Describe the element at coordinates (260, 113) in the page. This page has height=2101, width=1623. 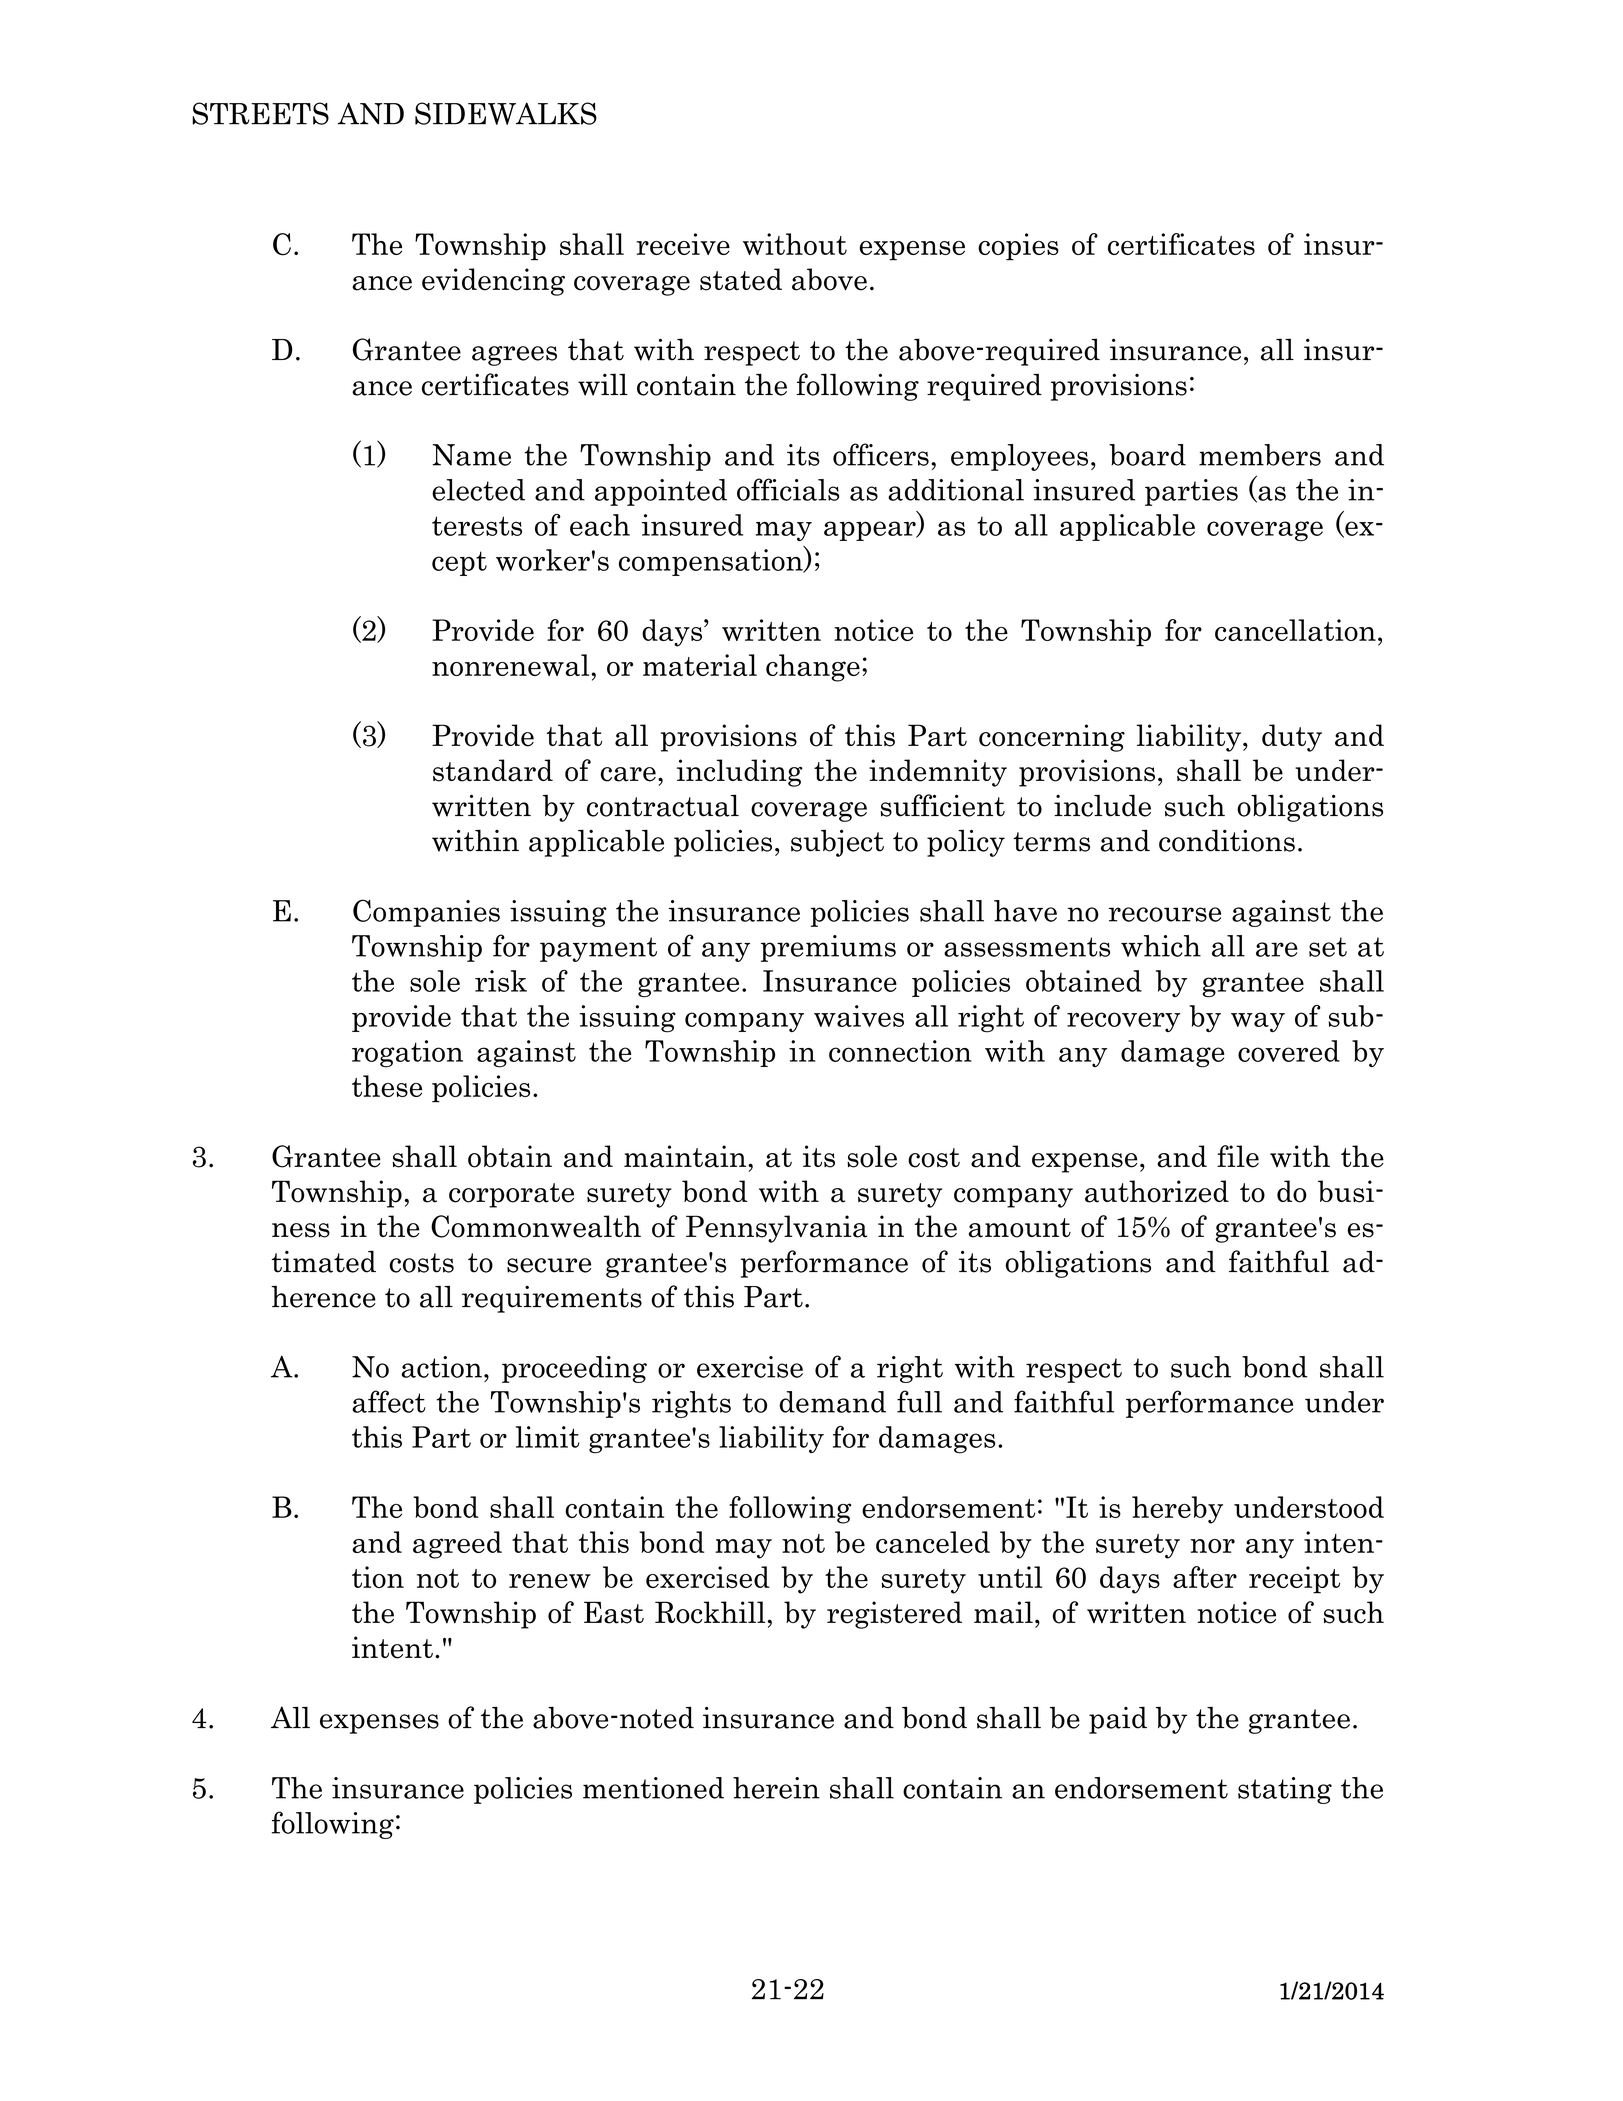
I see `STREETS` at that location.
